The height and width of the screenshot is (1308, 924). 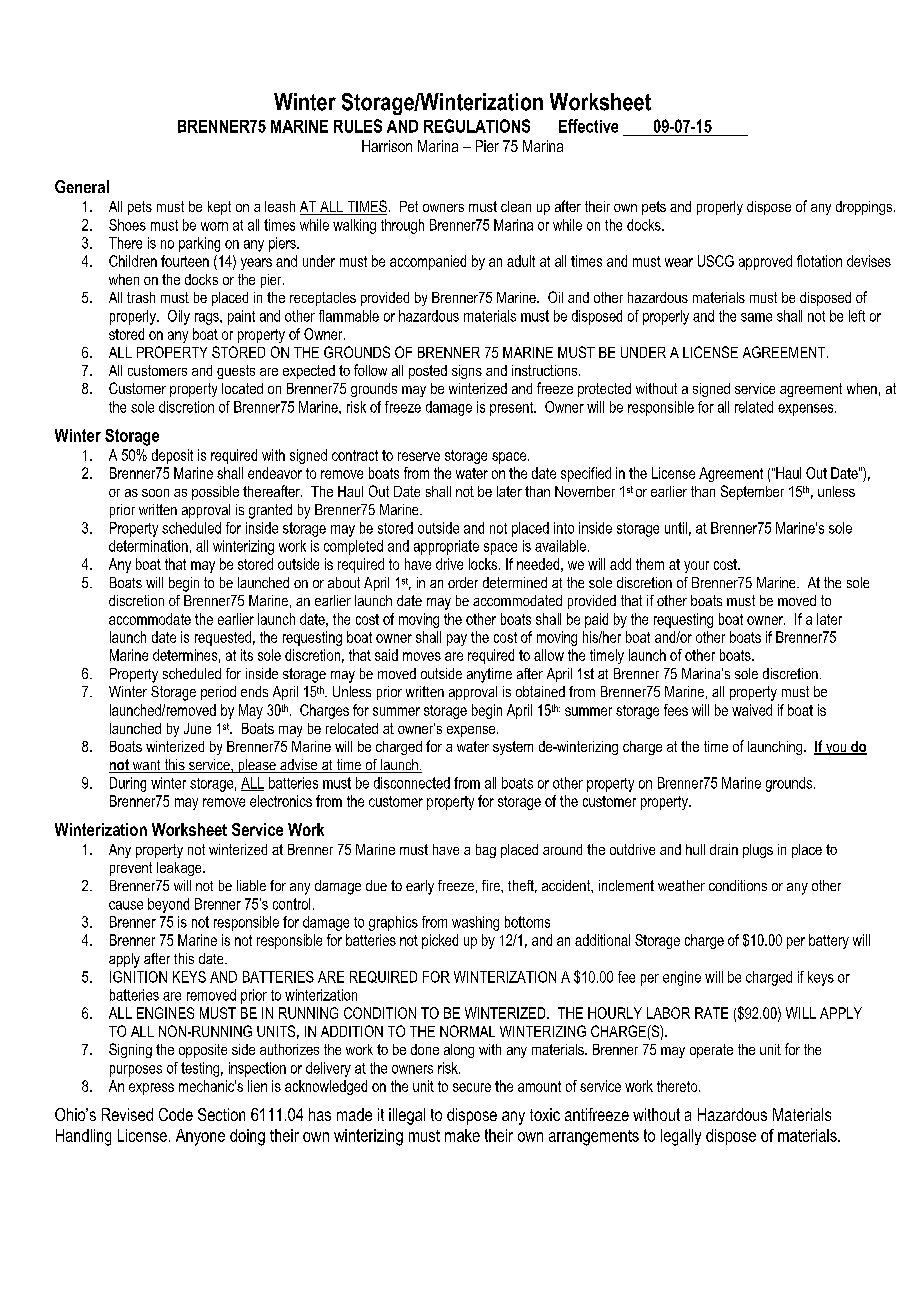 I want to click on droppings, so click(x=865, y=208).
